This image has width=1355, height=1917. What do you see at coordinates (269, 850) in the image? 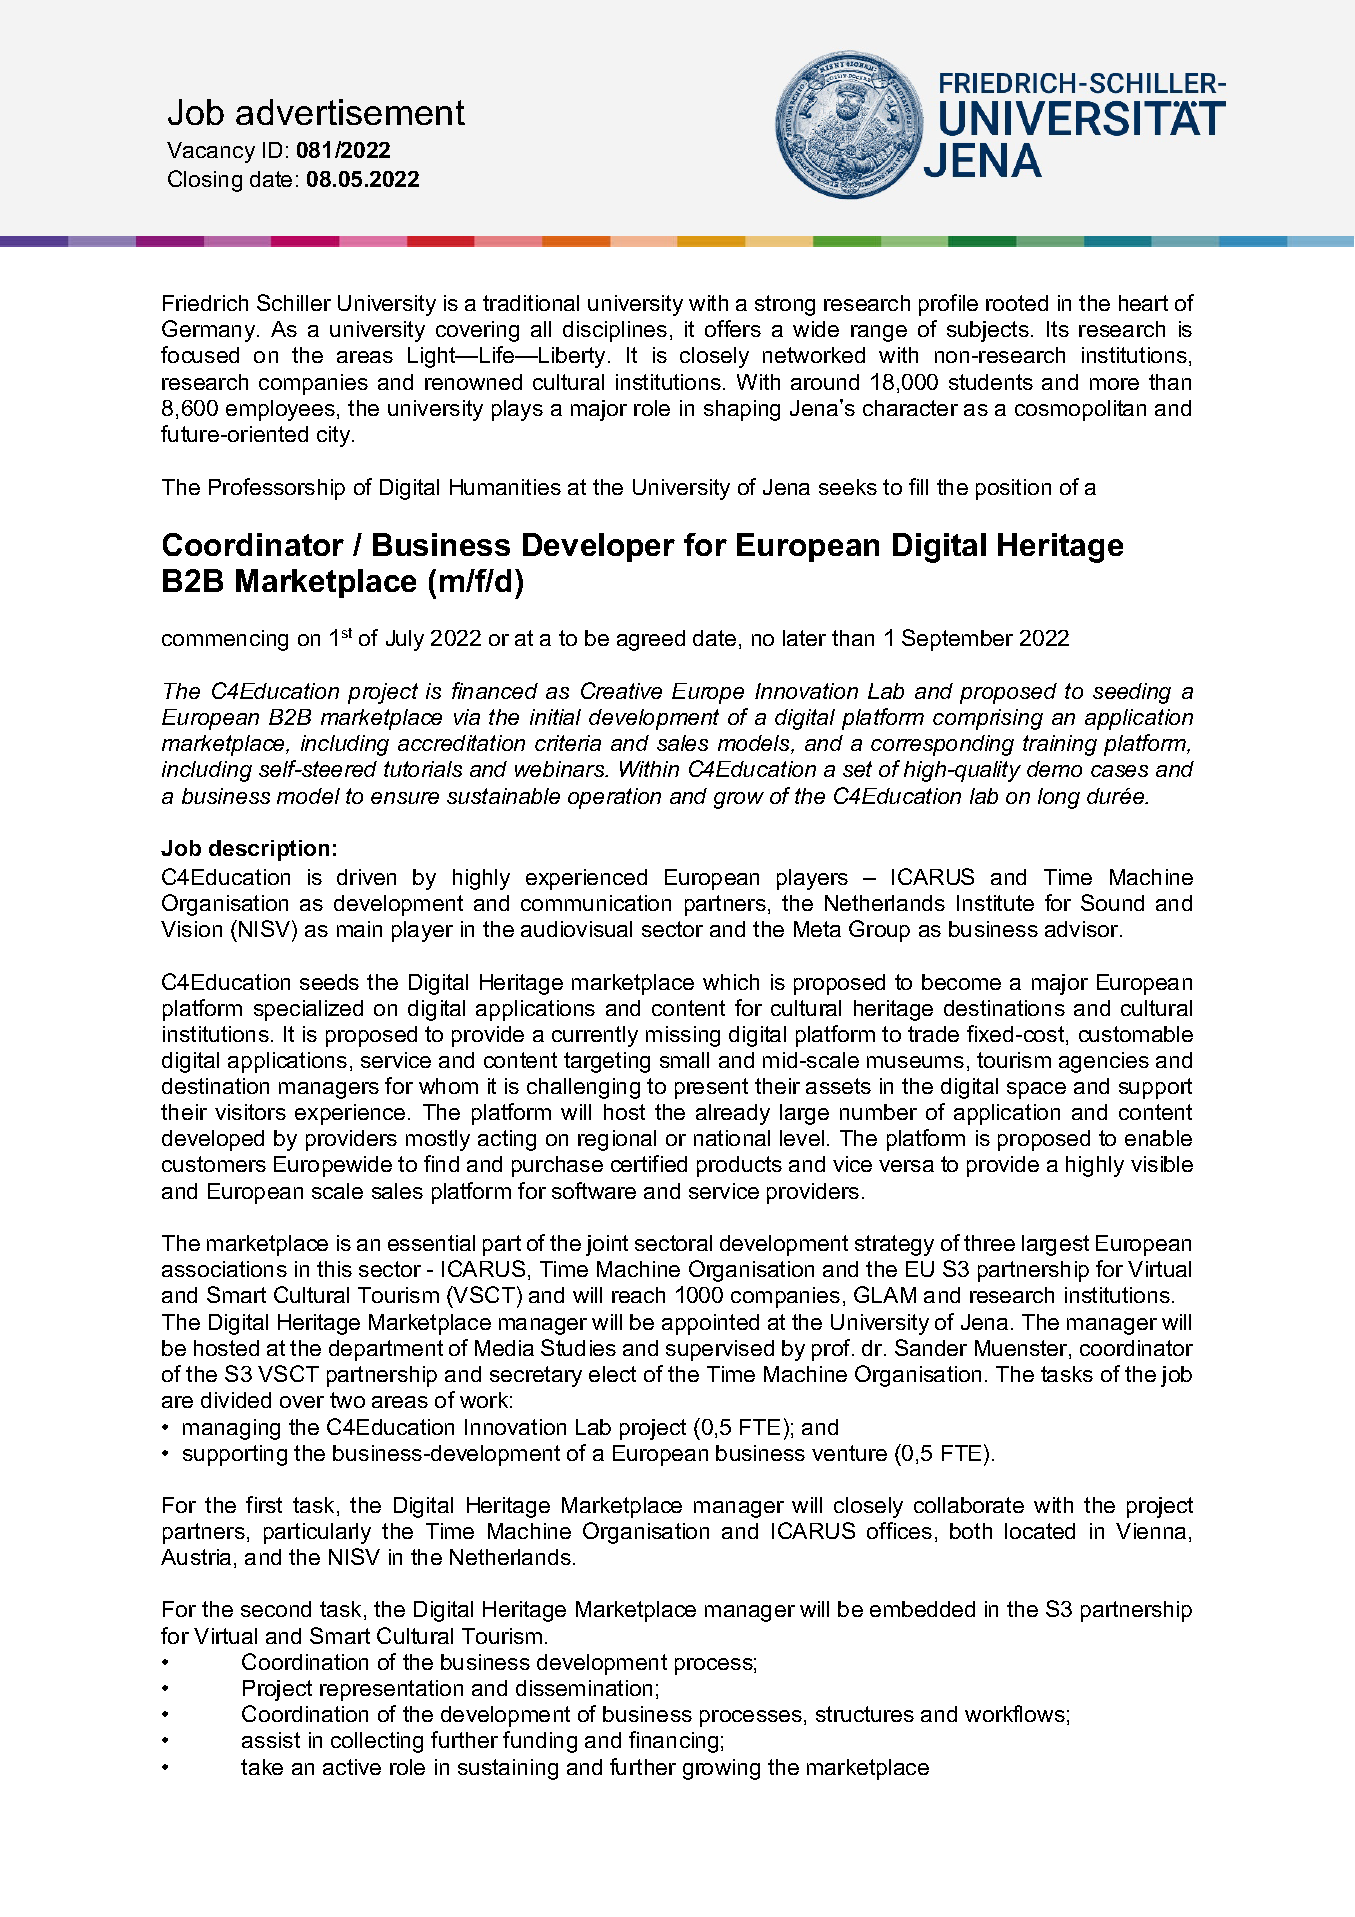
I see `description` at bounding box center [269, 850].
